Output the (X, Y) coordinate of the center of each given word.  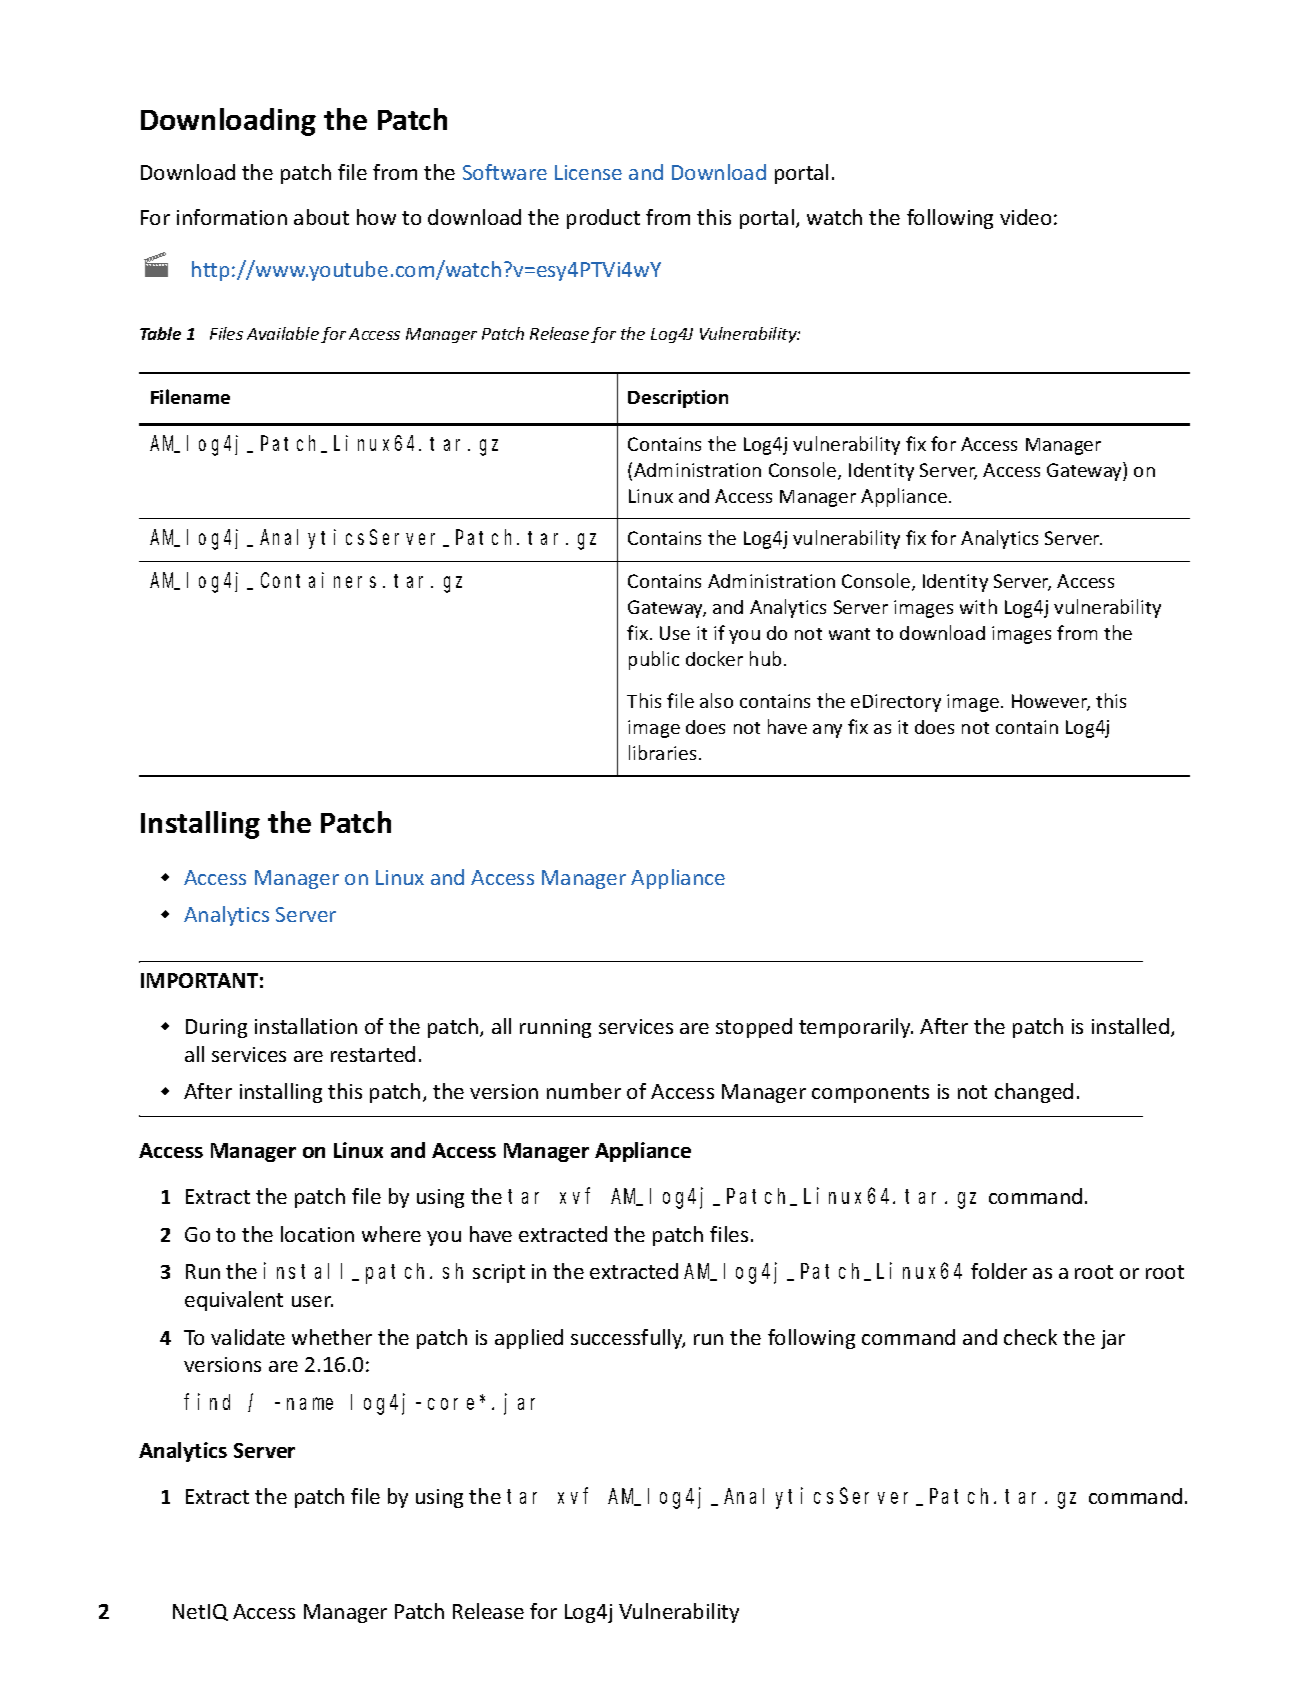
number (584, 1091)
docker (714, 658)
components (870, 1094)
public (654, 660)
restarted (373, 1054)
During (216, 1028)
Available (283, 333)
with (978, 606)
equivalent (234, 1301)
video (1025, 217)
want (849, 634)
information (232, 217)
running (555, 1028)
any (827, 731)
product (603, 219)
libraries (662, 752)
